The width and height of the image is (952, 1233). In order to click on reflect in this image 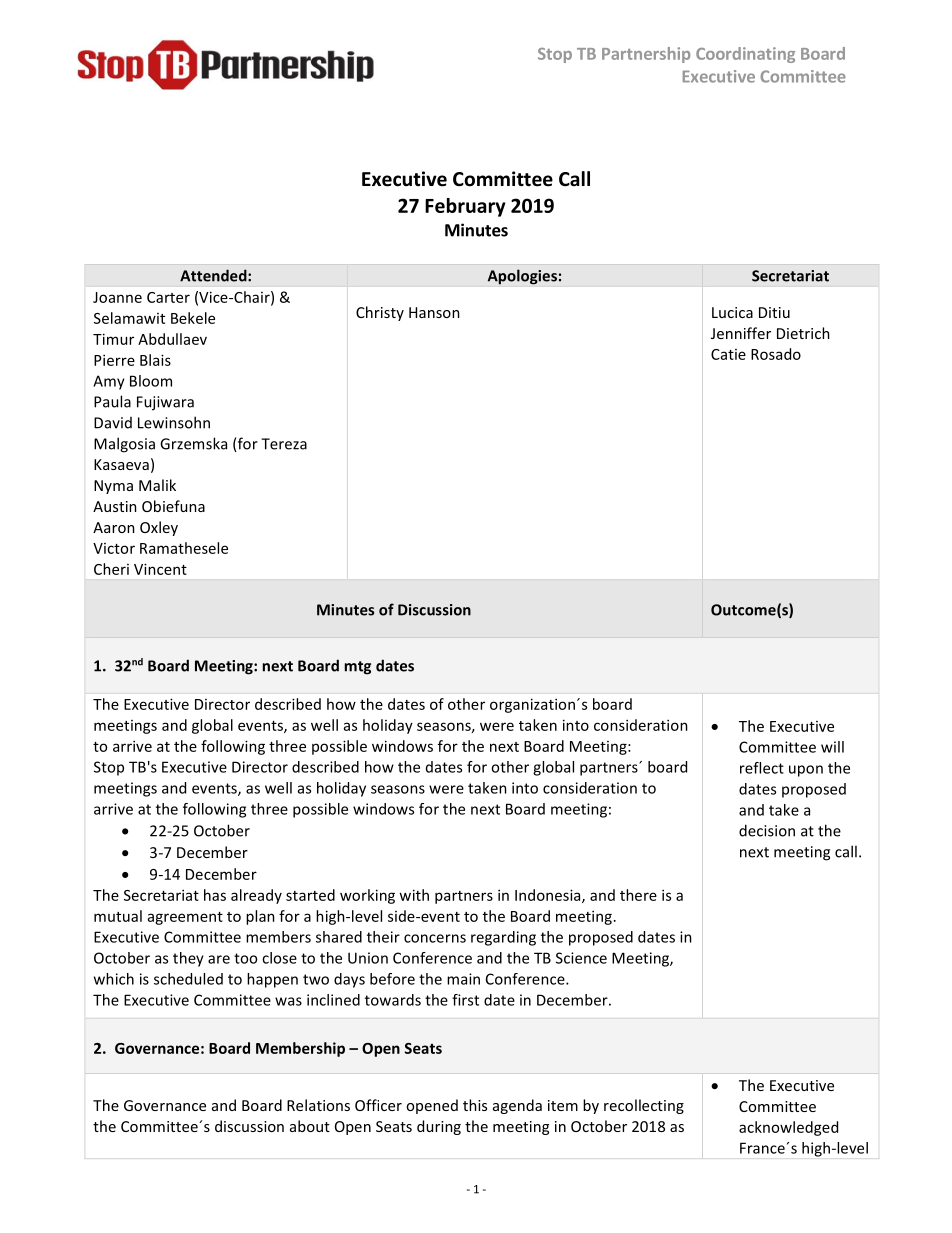, I will do `click(762, 768)`.
